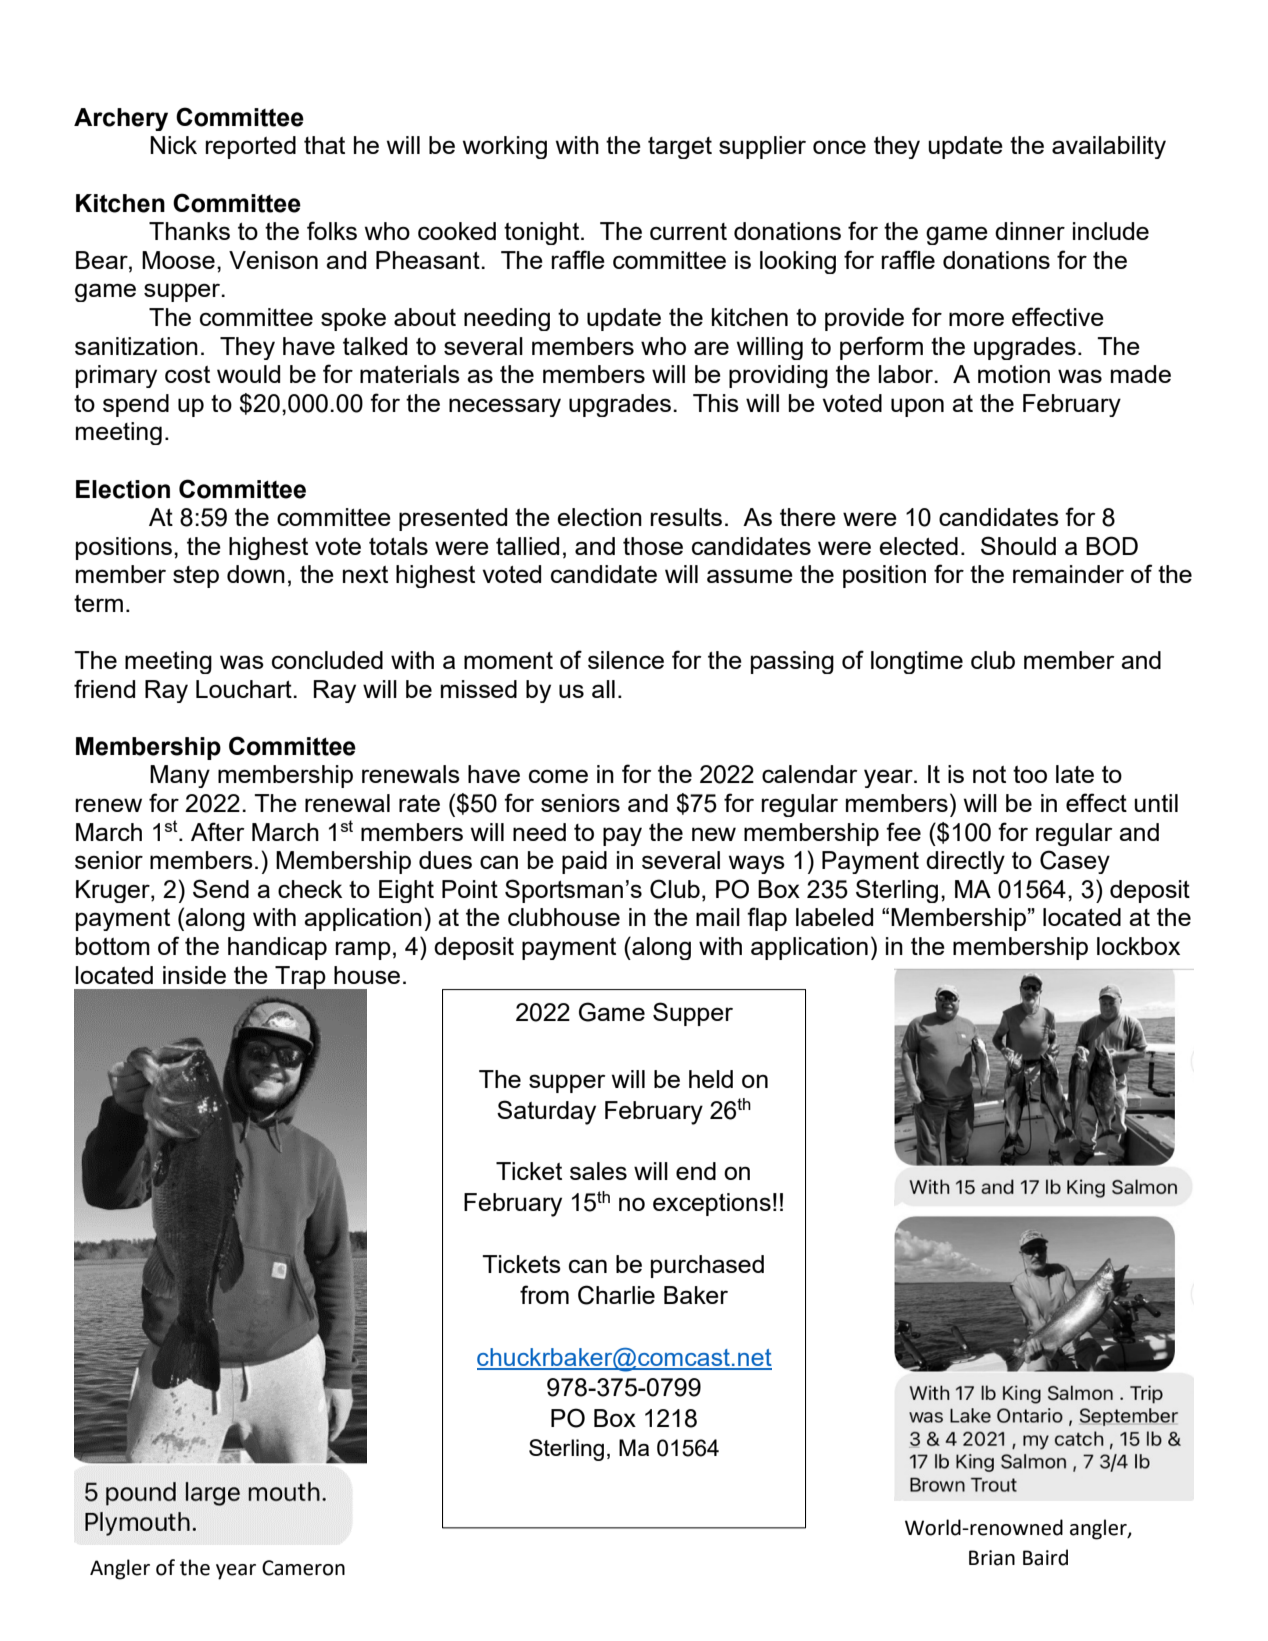  I want to click on After, so click(218, 831).
